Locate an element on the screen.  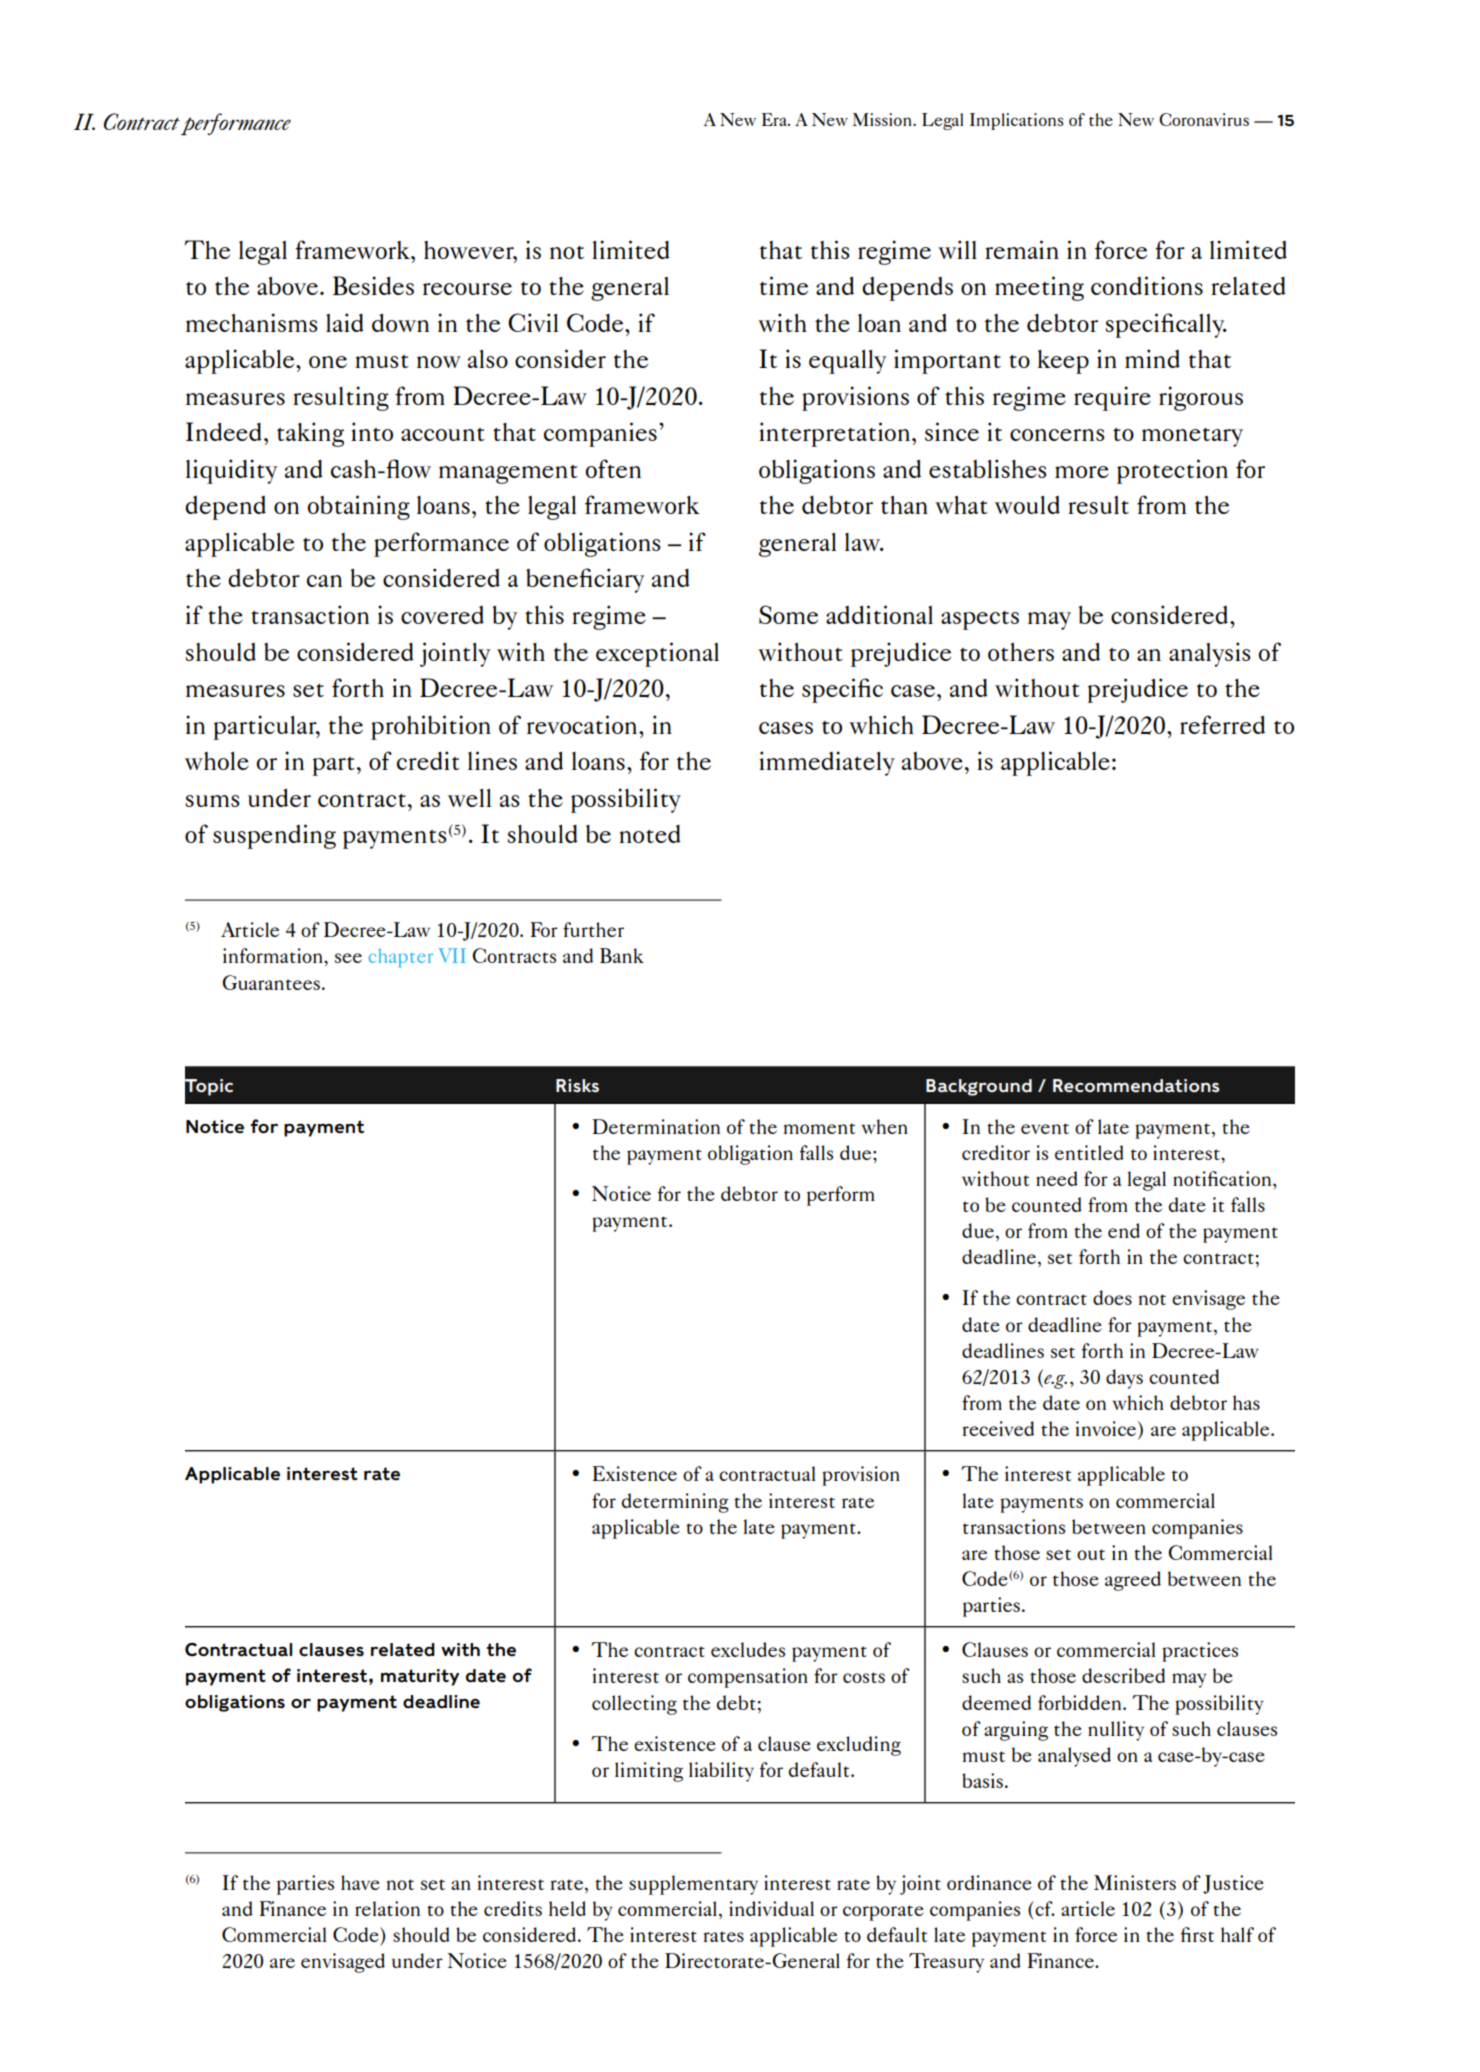
individual is located at coordinates (771, 1908).
